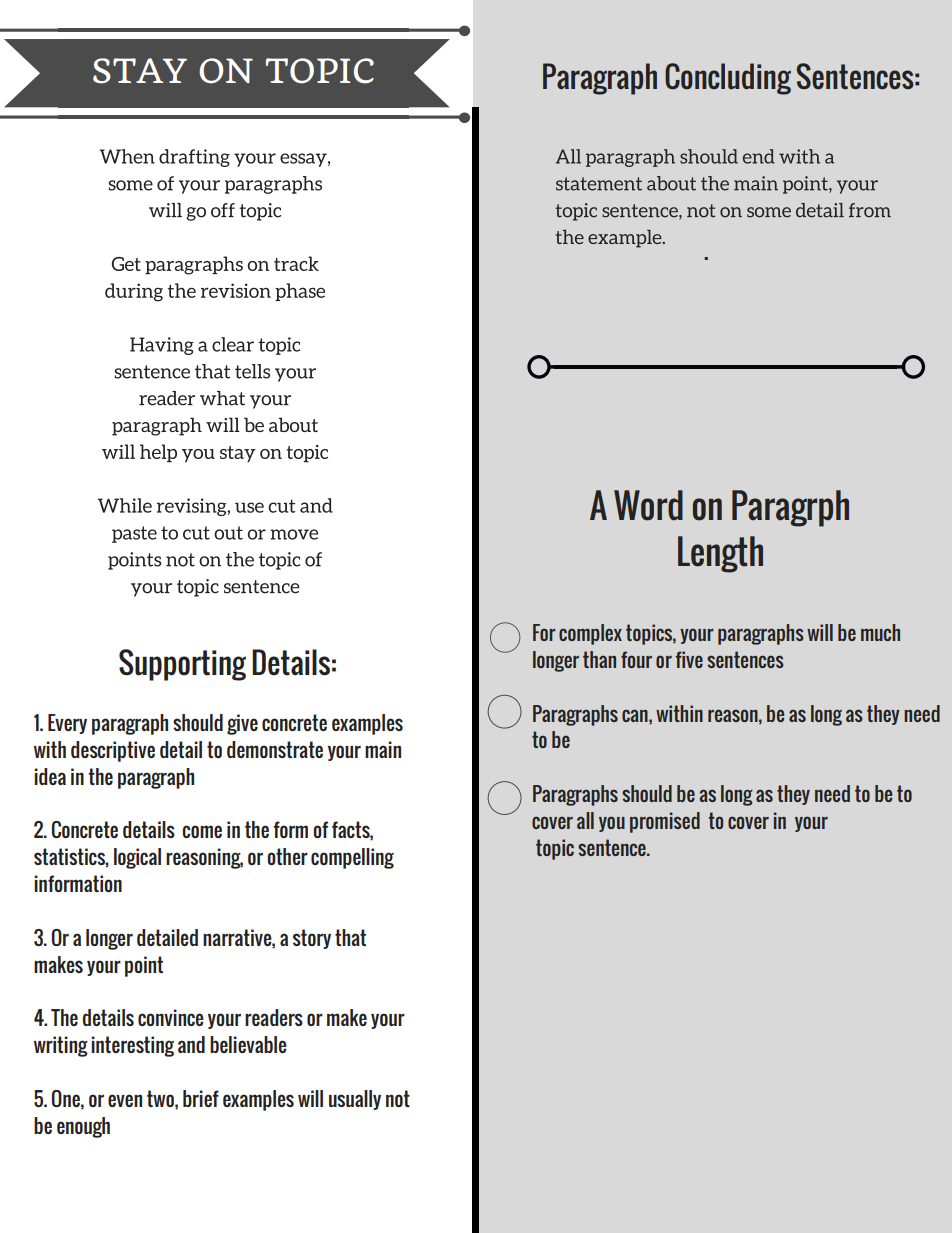 The height and width of the screenshot is (1233, 952). What do you see at coordinates (728, 79) in the screenshot?
I see `Concluding` at bounding box center [728, 79].
